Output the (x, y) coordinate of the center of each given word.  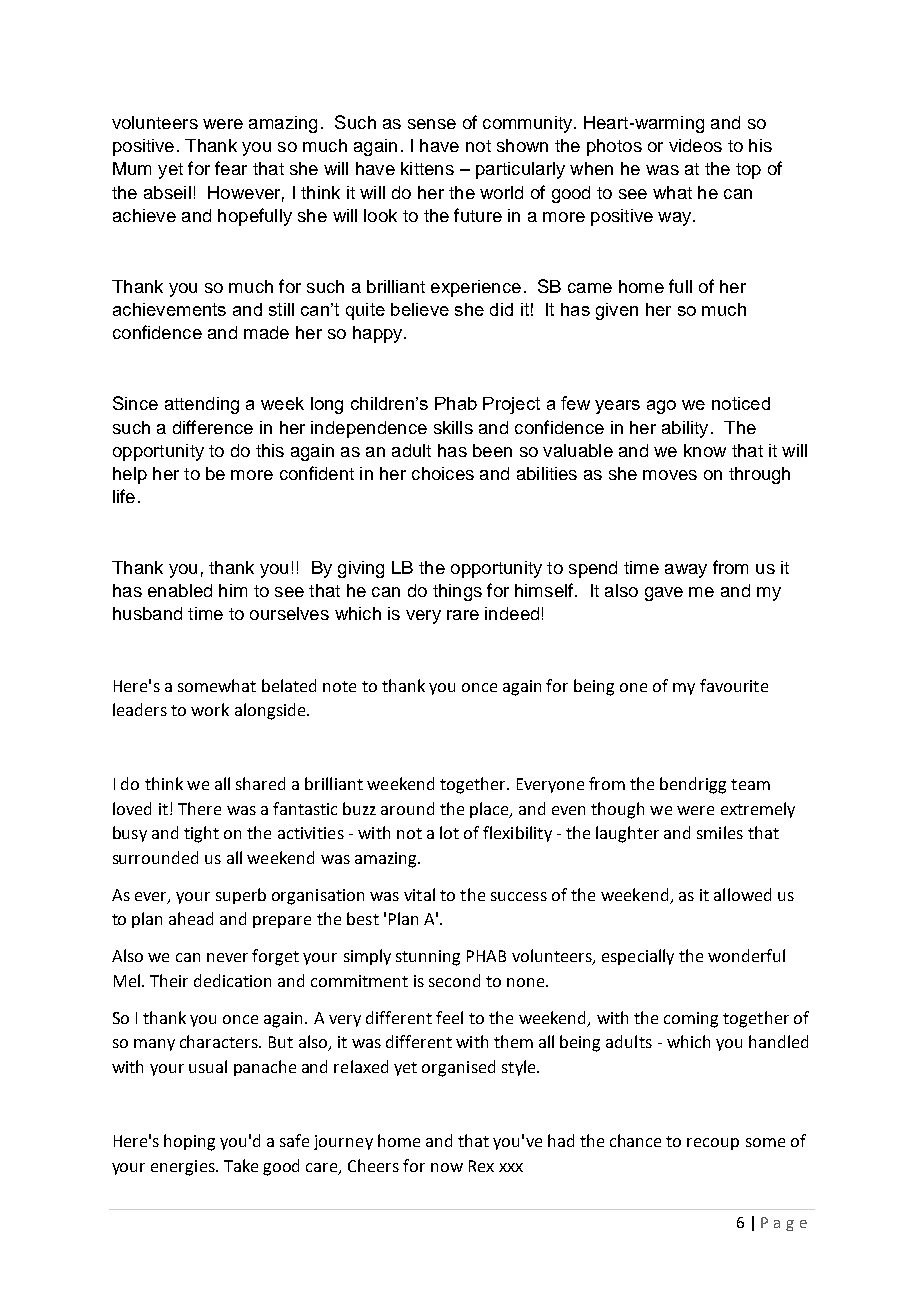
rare (463, 615)
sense (432, 124)
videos (695, 145)
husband (147, 613)
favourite (734, 685)
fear (231, 168)
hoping (189, 1142)
